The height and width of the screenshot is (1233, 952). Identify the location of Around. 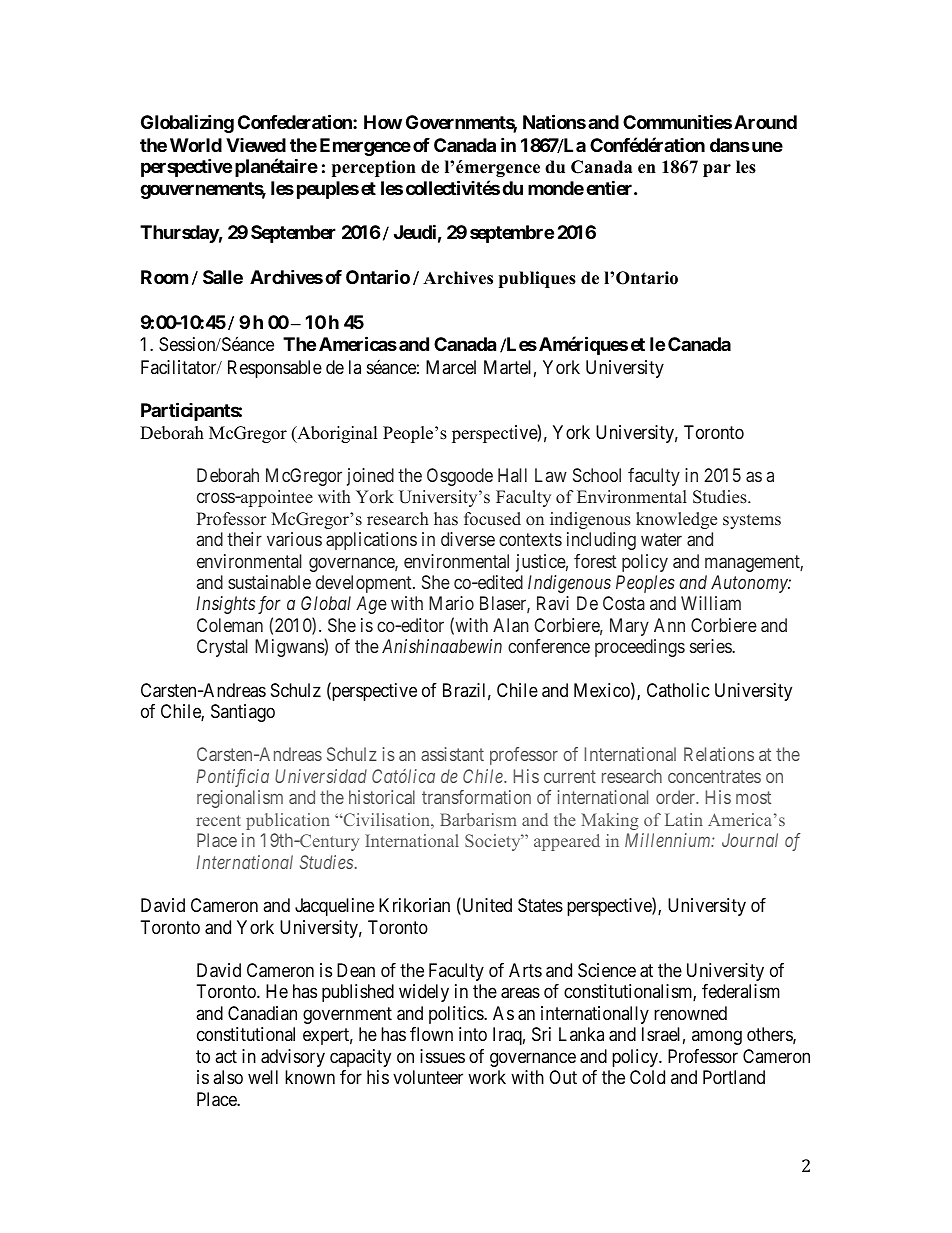
(765, 122).
